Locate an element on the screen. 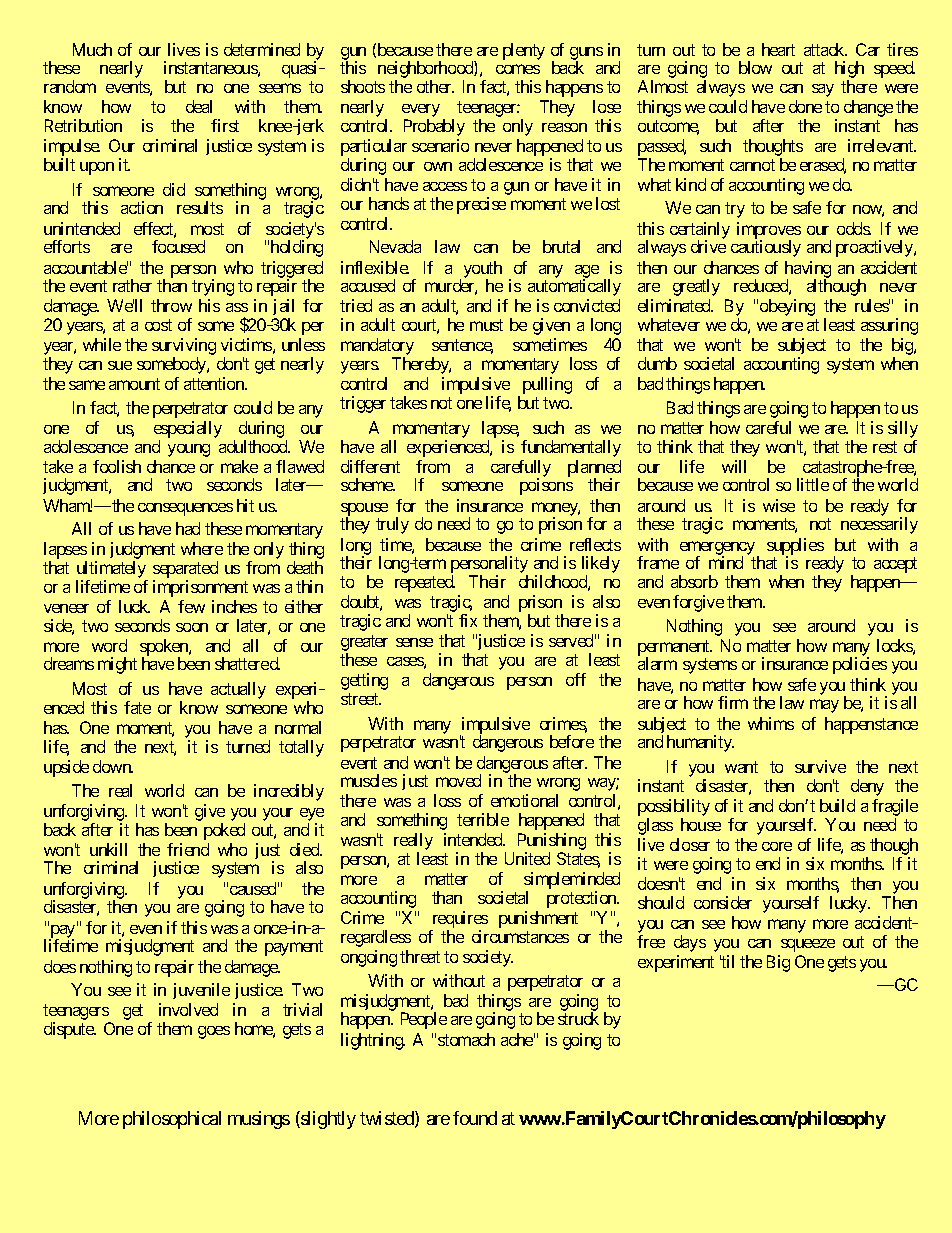 This screenshot has width=952, height=1233. down is located at coordinates (113, 766).
